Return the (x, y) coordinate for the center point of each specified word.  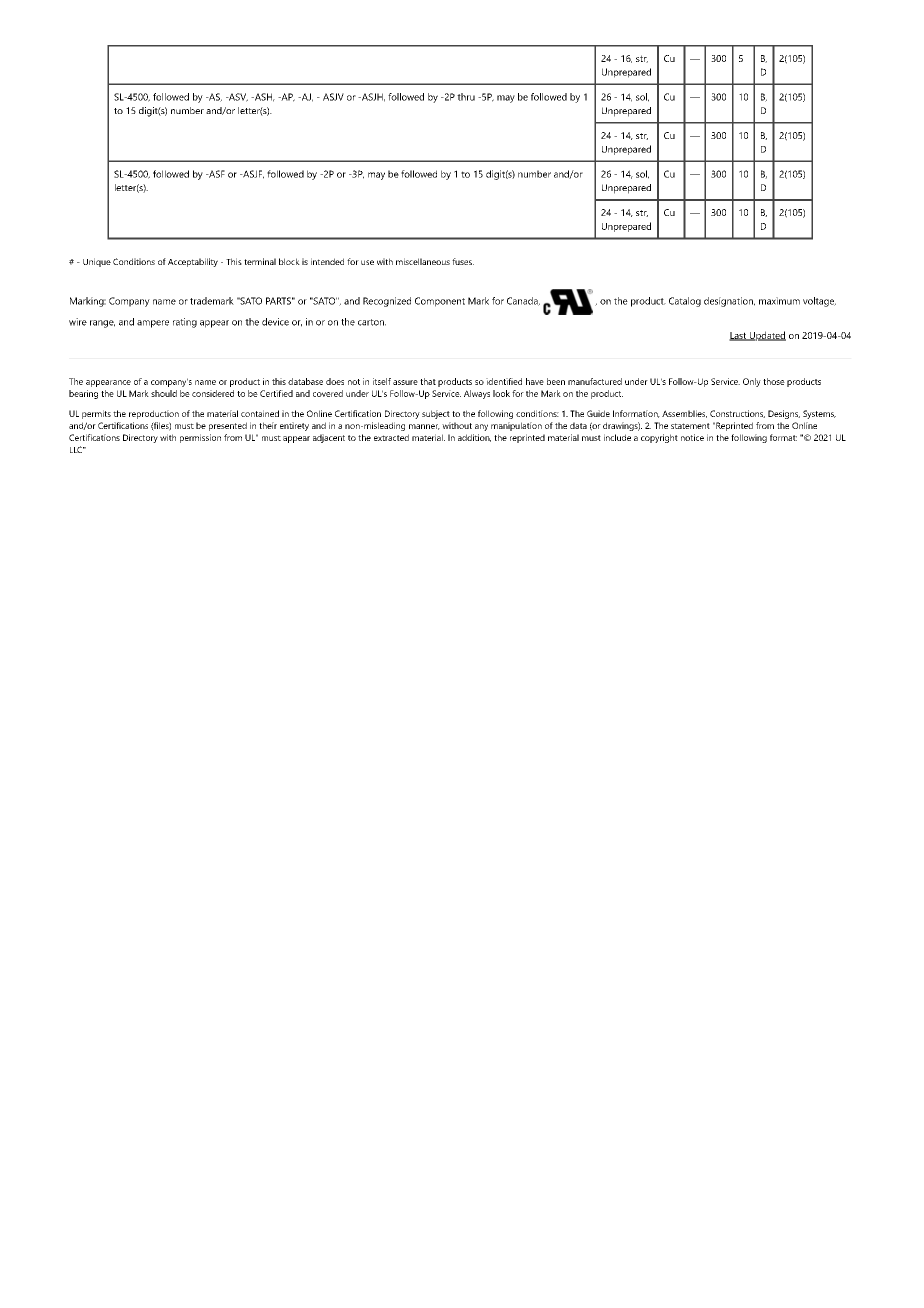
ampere (153, 324)
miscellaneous (423, 261)
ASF (216, 174)
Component (440, 302)
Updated (766, 336)
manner (424, 427)
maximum (779, 301)
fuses (463, 261)
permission (200, 438)
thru (466, 97)
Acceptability (193, 262)
